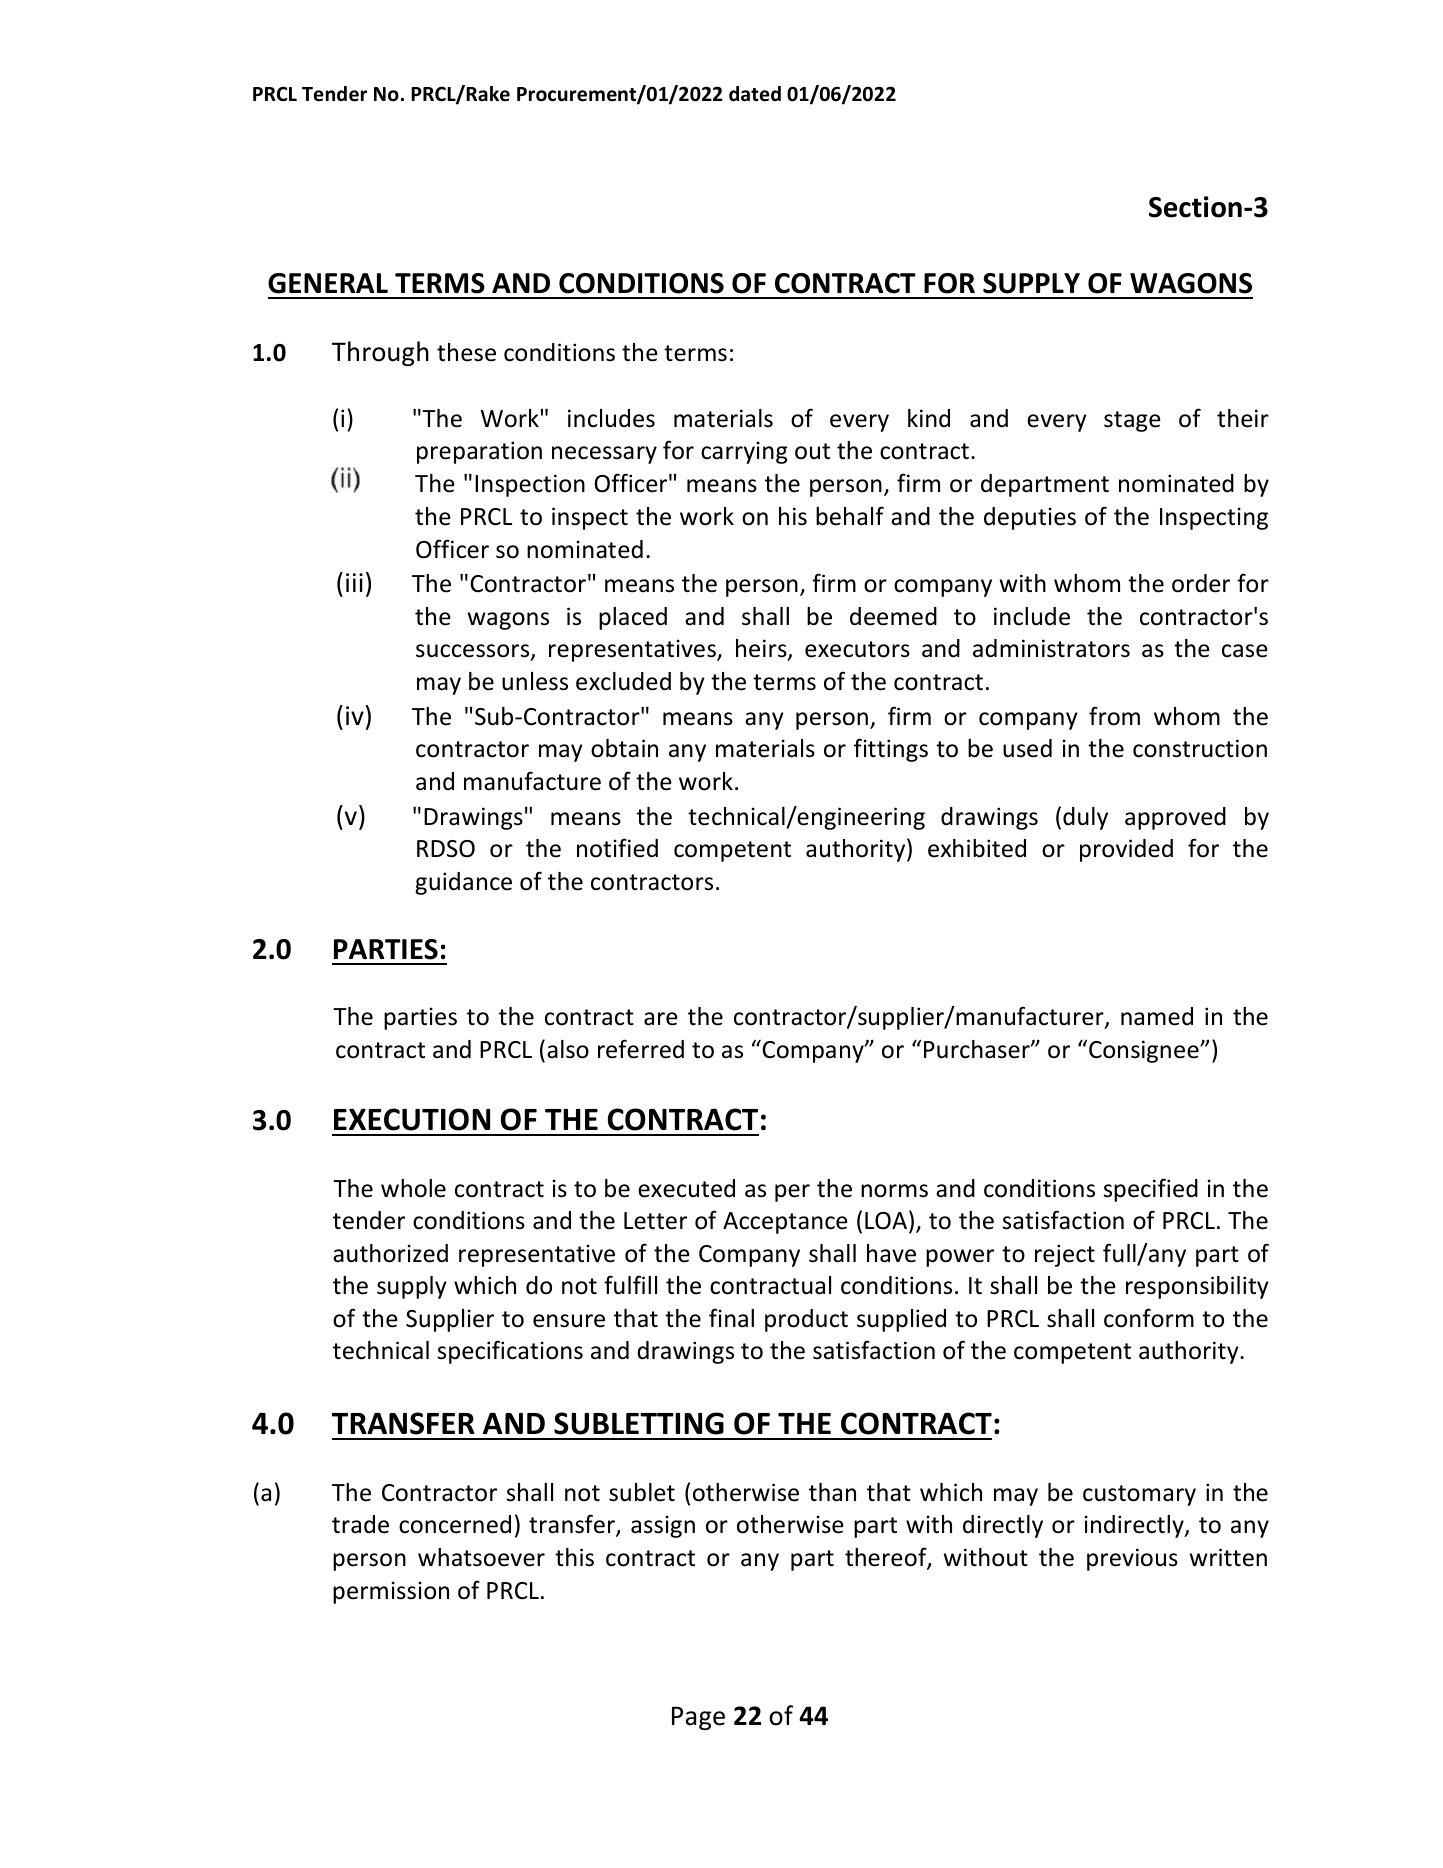 The image size is (1443, 1868). I want to click on heirs, so click(762, 649).
